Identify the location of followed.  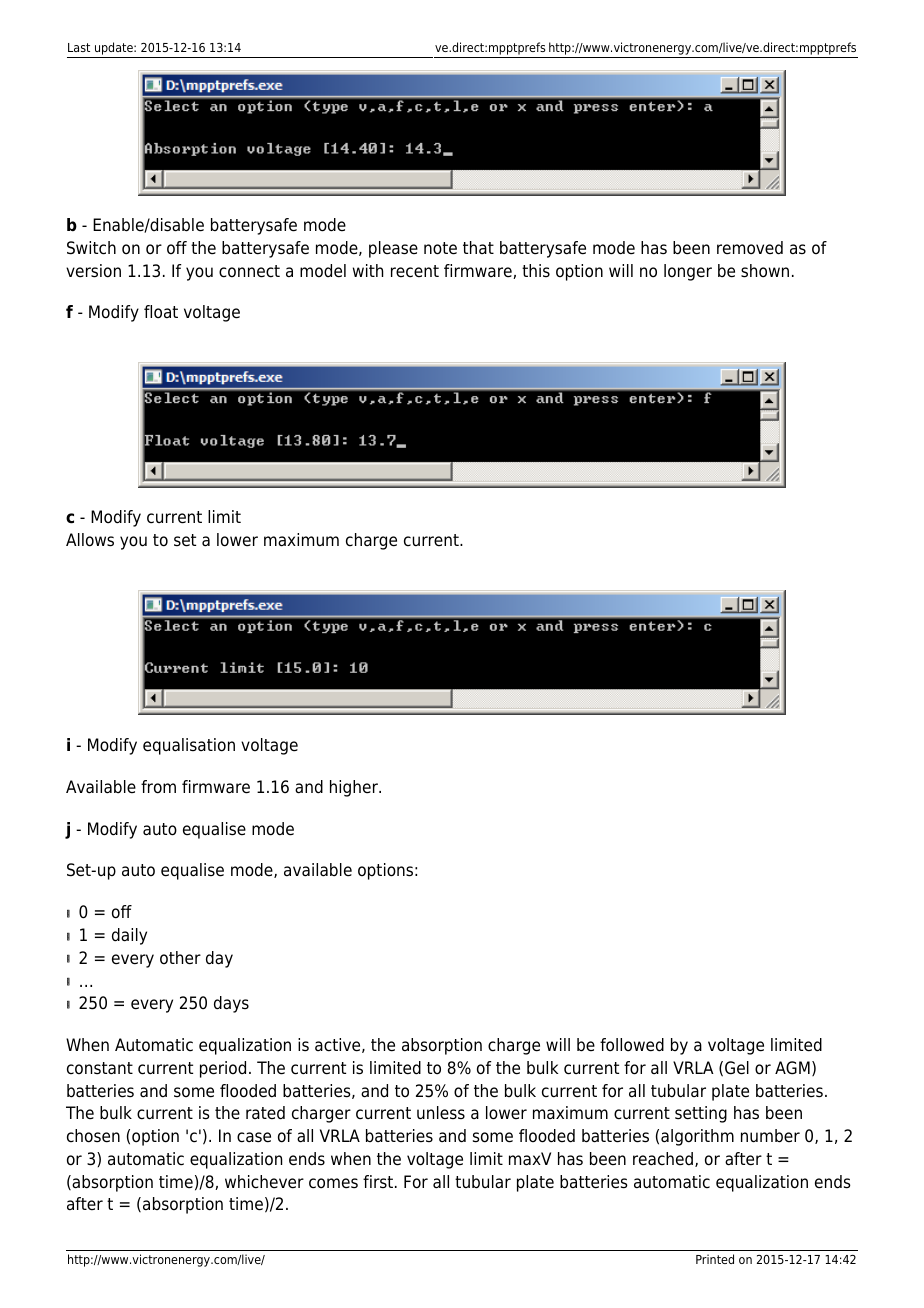
(632, 1045).
